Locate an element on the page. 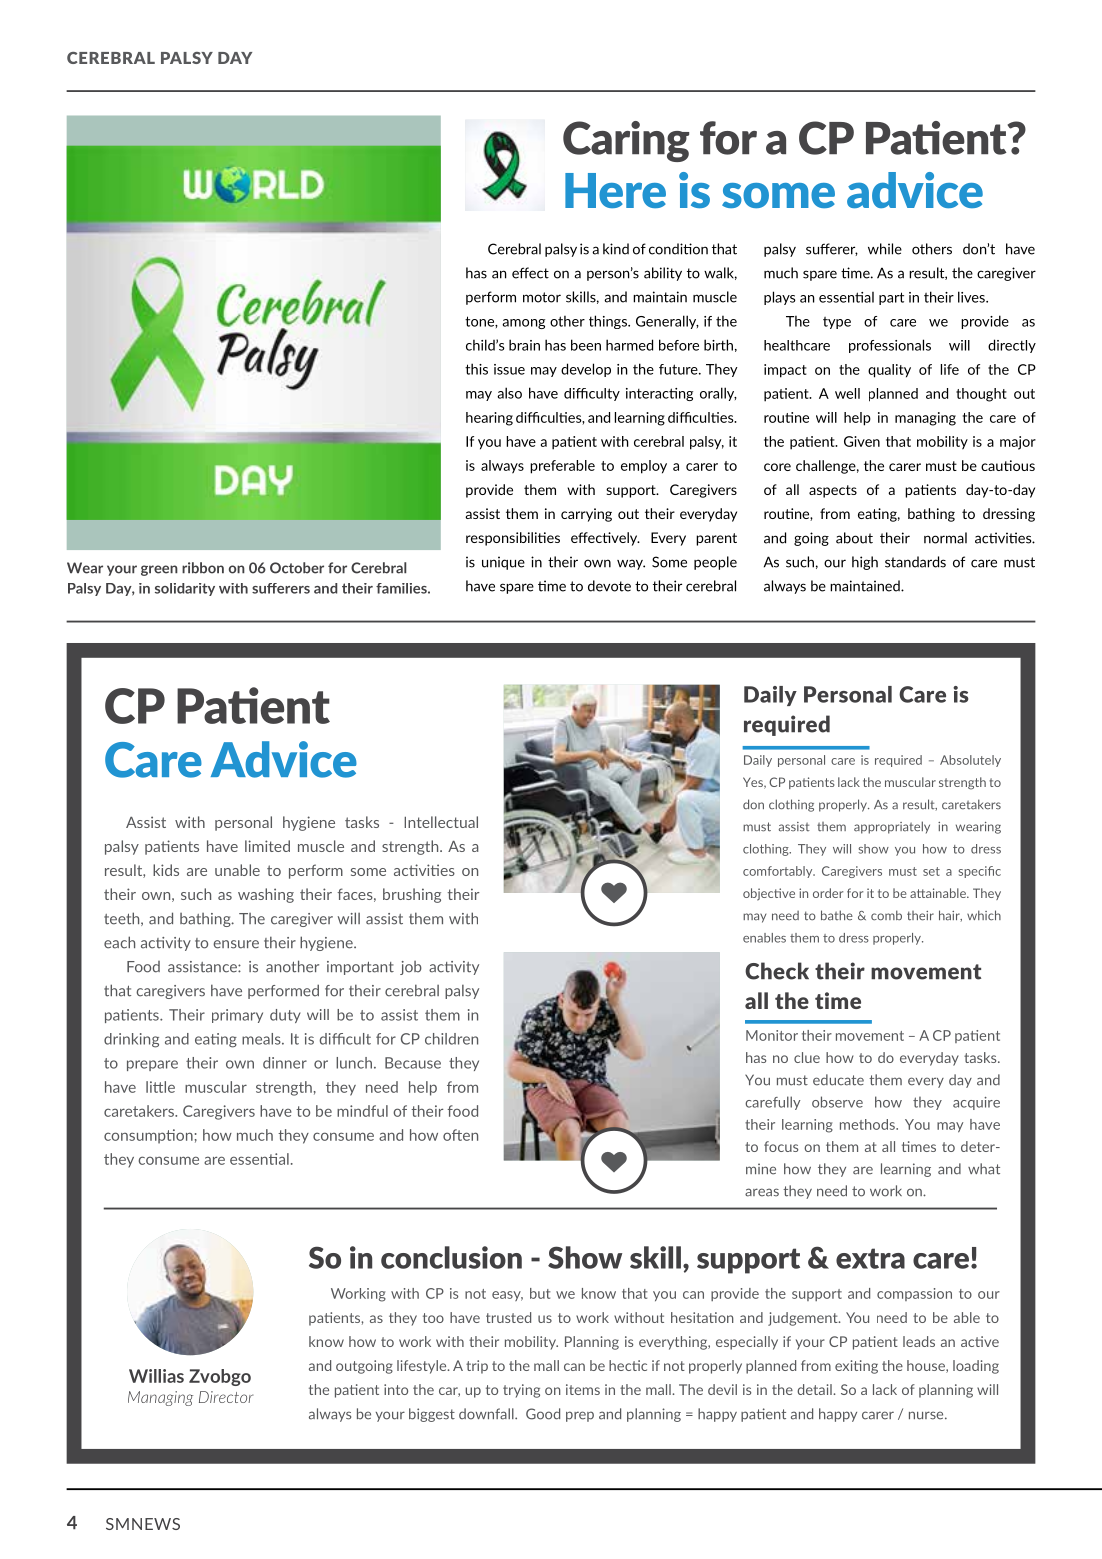  also is located at coordinates (509, 393).
